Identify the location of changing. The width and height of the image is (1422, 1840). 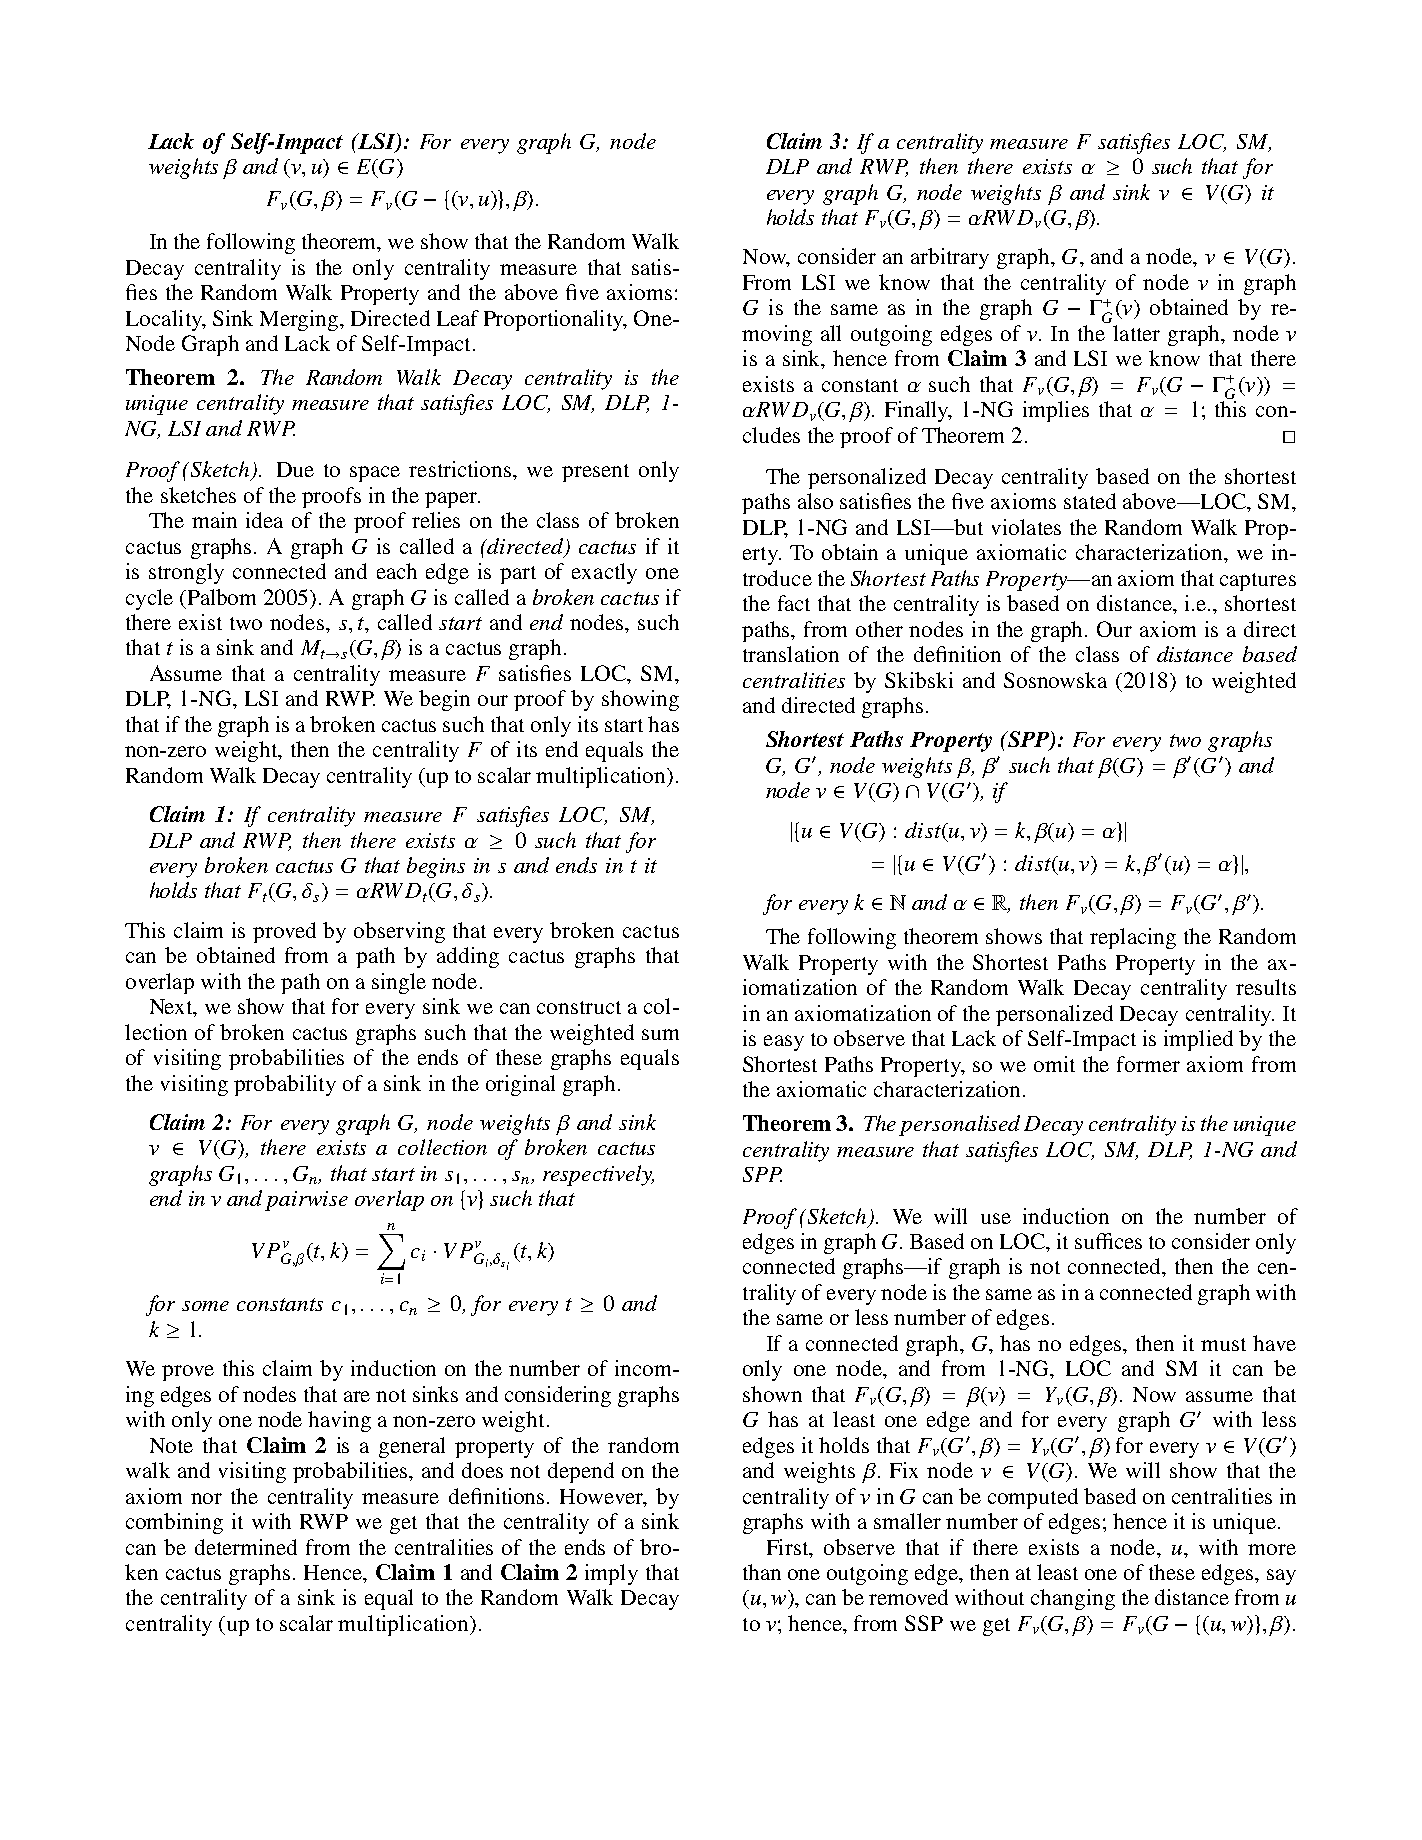
(1073, 1599).
